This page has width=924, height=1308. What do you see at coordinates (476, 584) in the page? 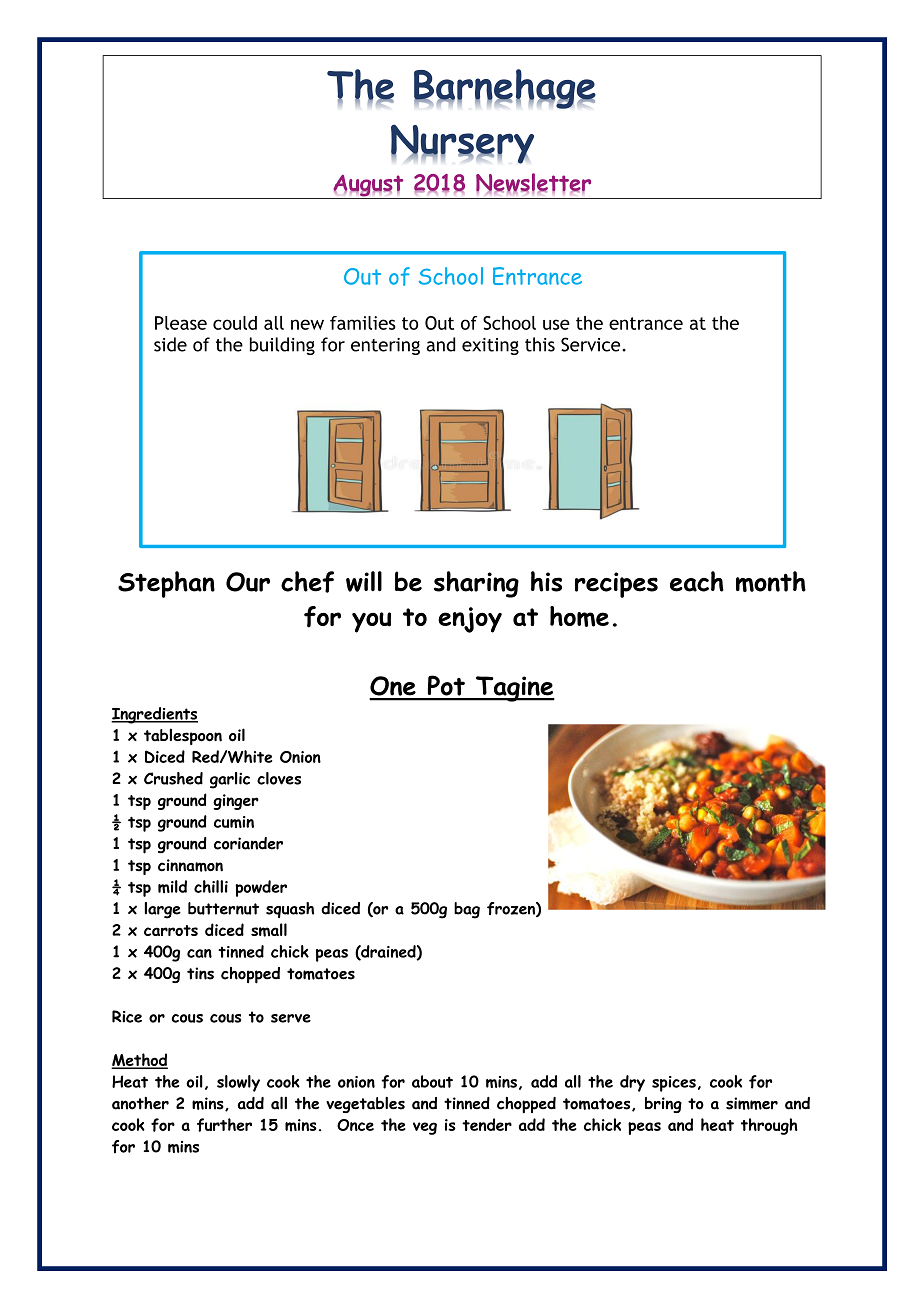
I see `sharing` at bounding box center [476, 584].
